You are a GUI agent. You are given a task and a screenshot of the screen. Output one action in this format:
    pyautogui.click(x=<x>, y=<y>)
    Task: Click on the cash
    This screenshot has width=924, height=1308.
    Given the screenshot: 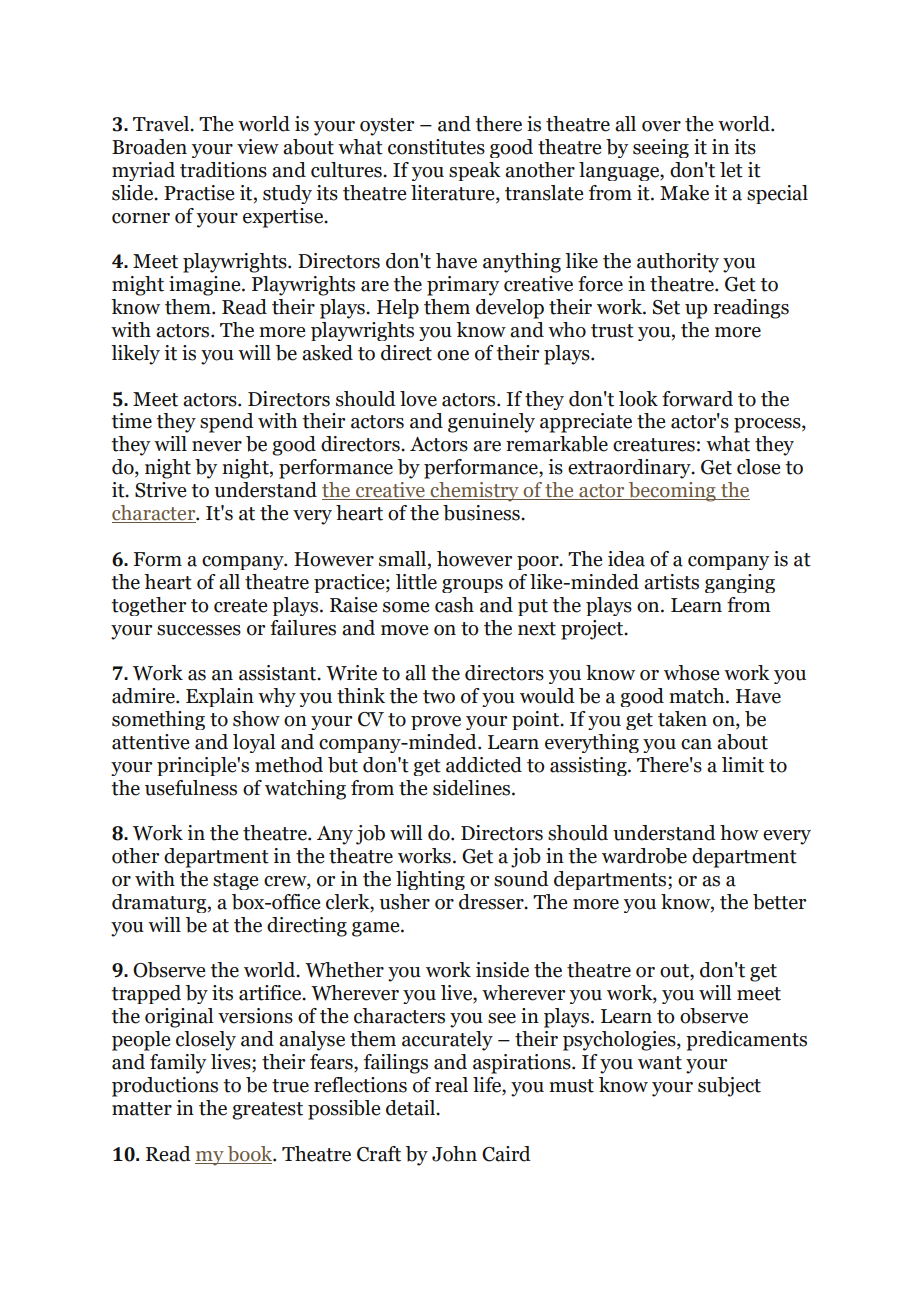 What is the action you would take?
    pyautogui.click(x=454, y=605)
